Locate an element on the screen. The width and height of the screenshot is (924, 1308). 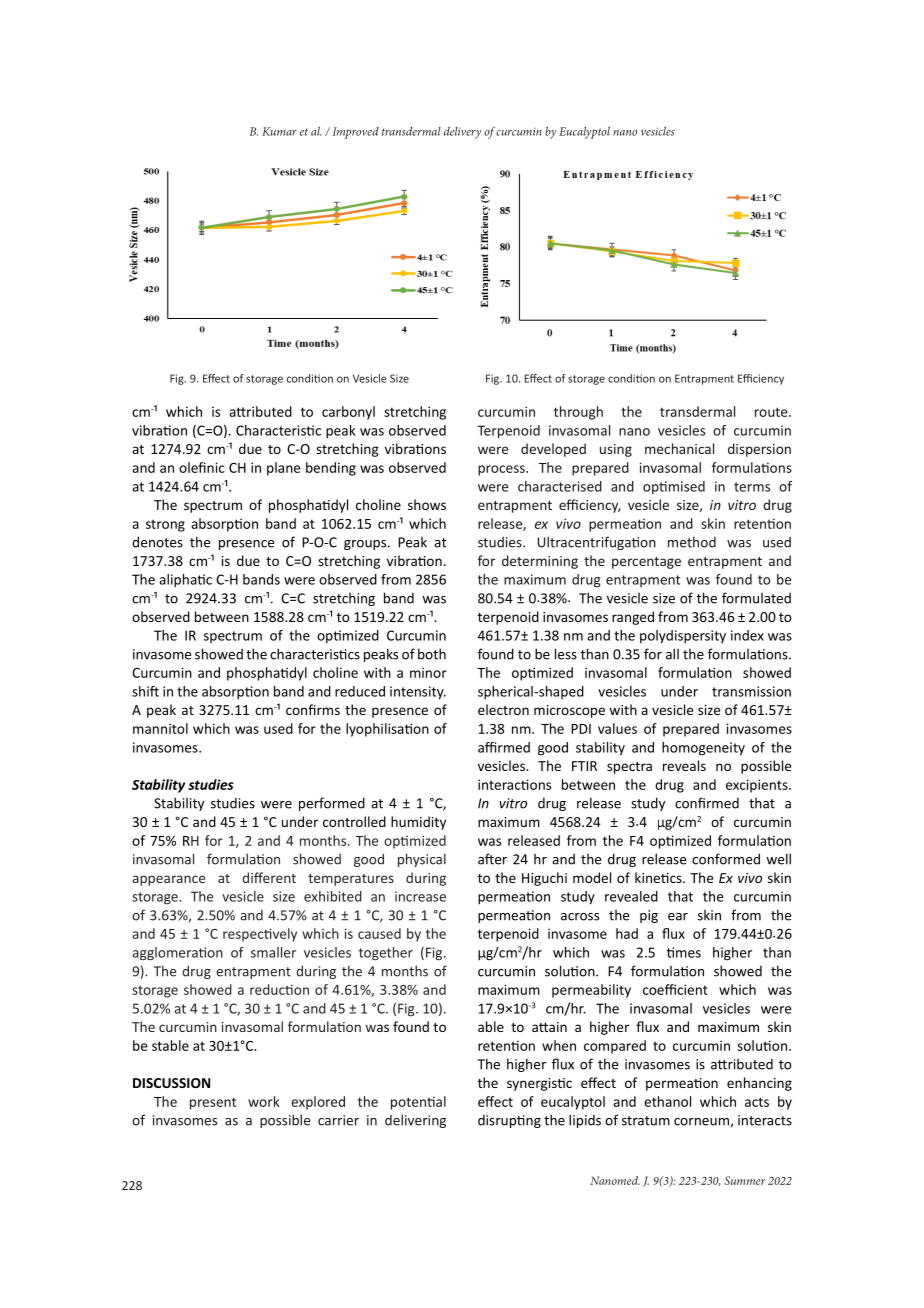
plane is located at coordinates (284, 469).
